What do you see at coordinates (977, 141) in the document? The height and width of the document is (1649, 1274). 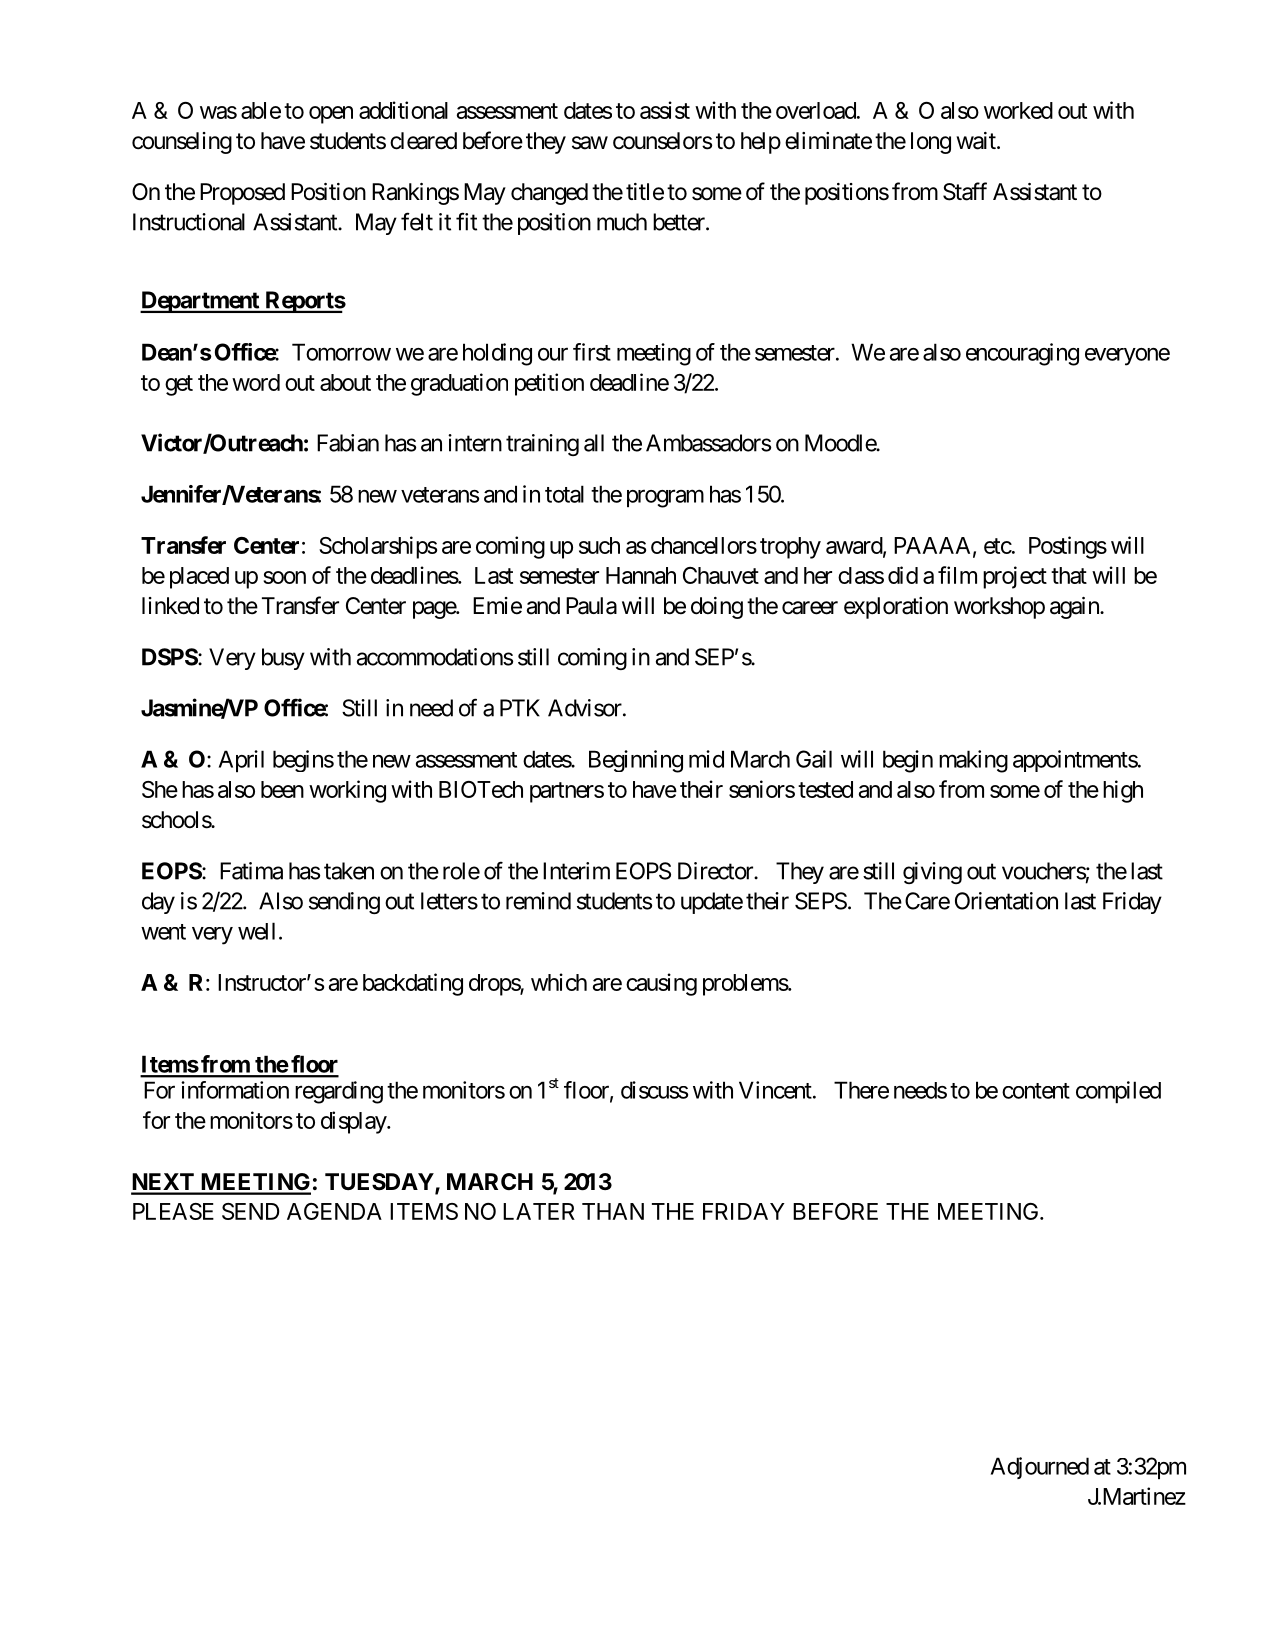 I see `wait` at bounding box center [977, 141].
